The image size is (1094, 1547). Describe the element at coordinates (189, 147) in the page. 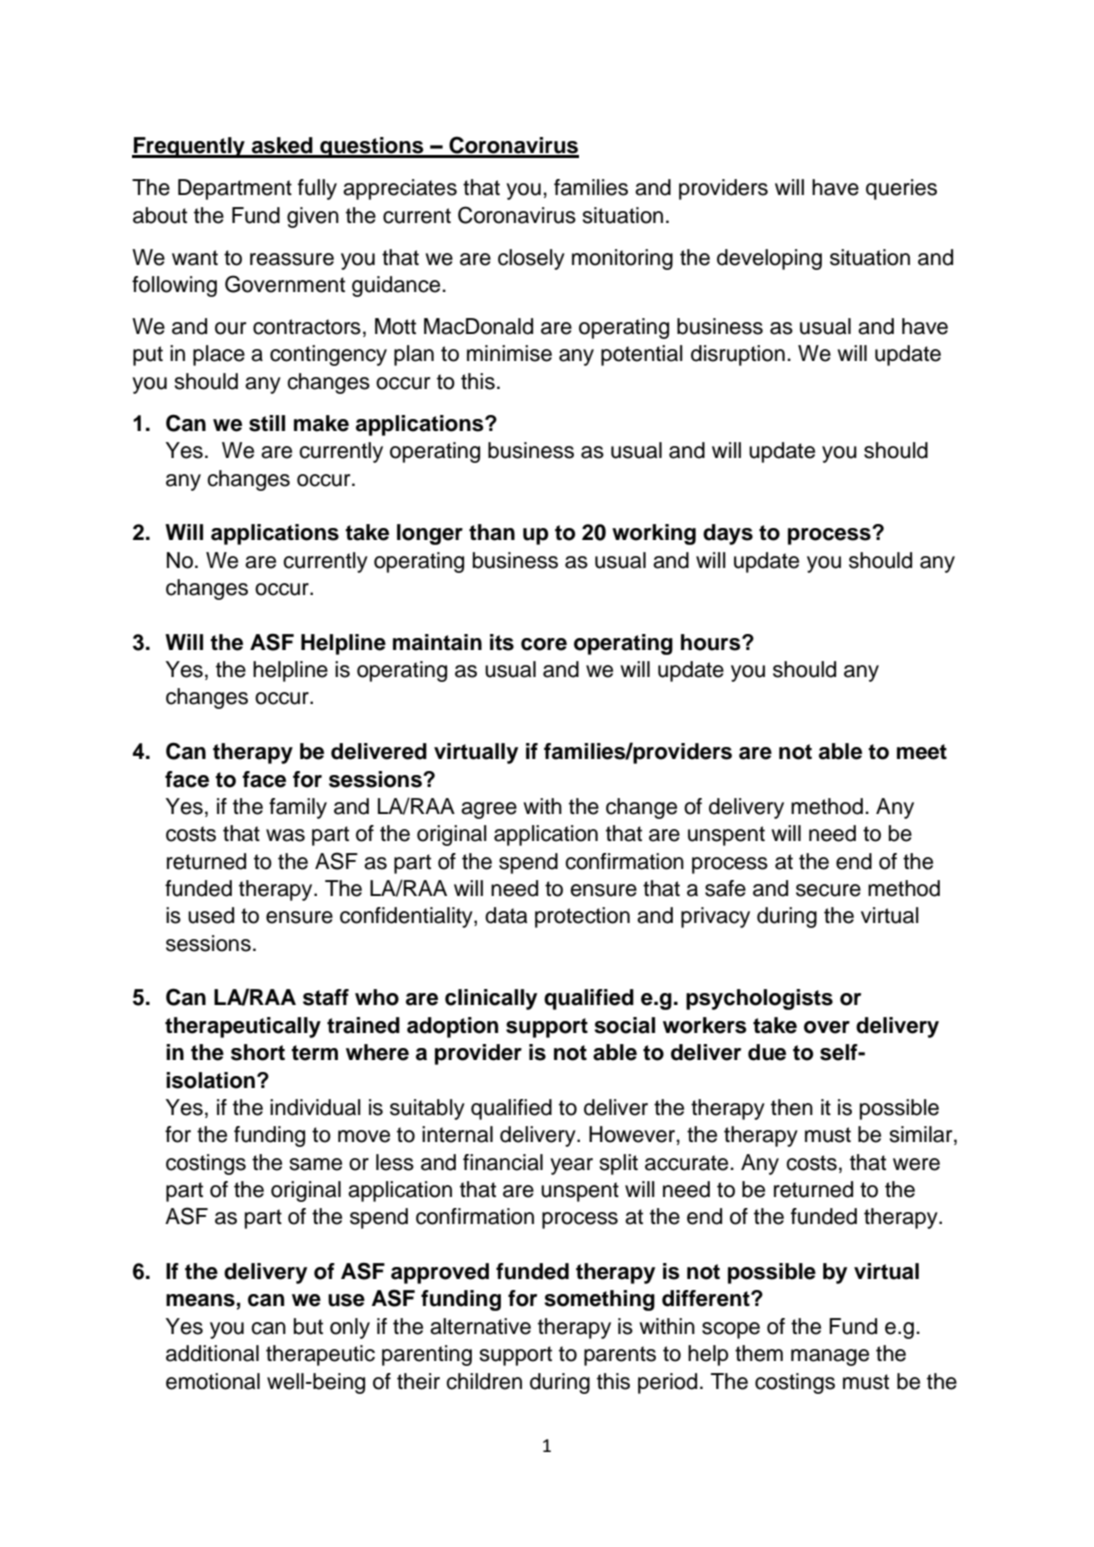

I see `Frequently` at that location.
